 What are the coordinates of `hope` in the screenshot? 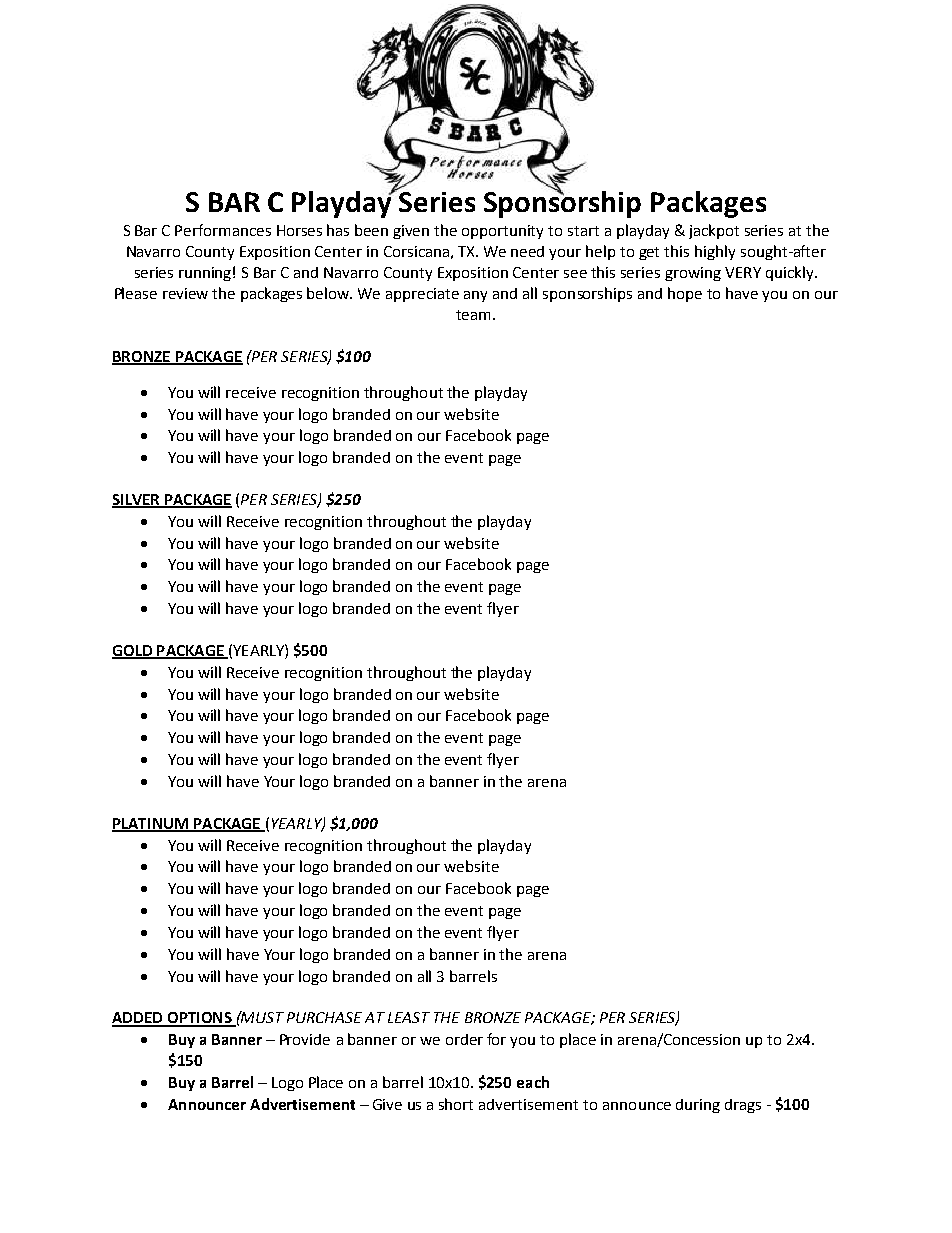 It's located at (685, 294).
